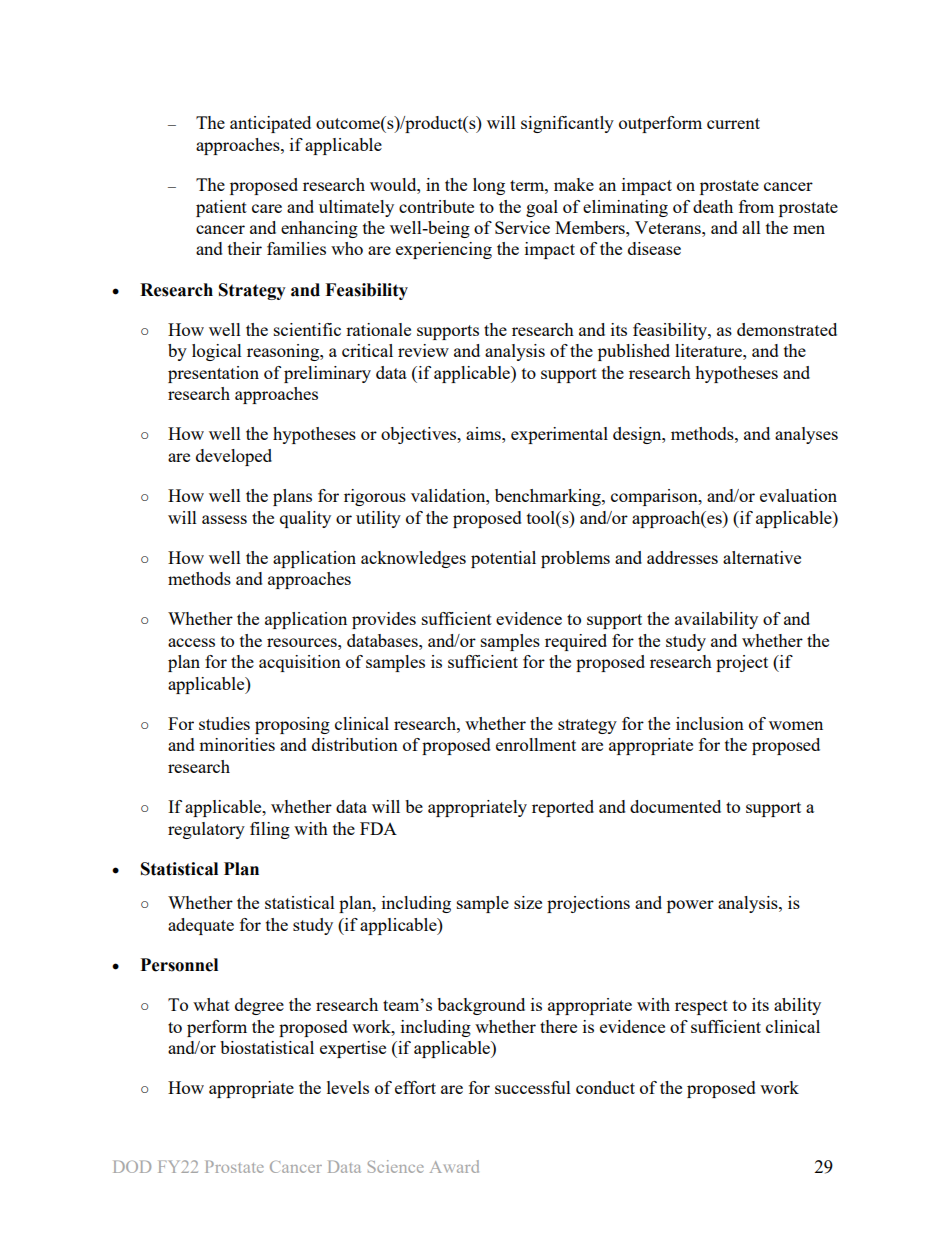 Image resolution: width=952 pixels, height=1233 pixels. Describe the element at coordinates (655, 497) in the document. I see `comparison` at that location.
